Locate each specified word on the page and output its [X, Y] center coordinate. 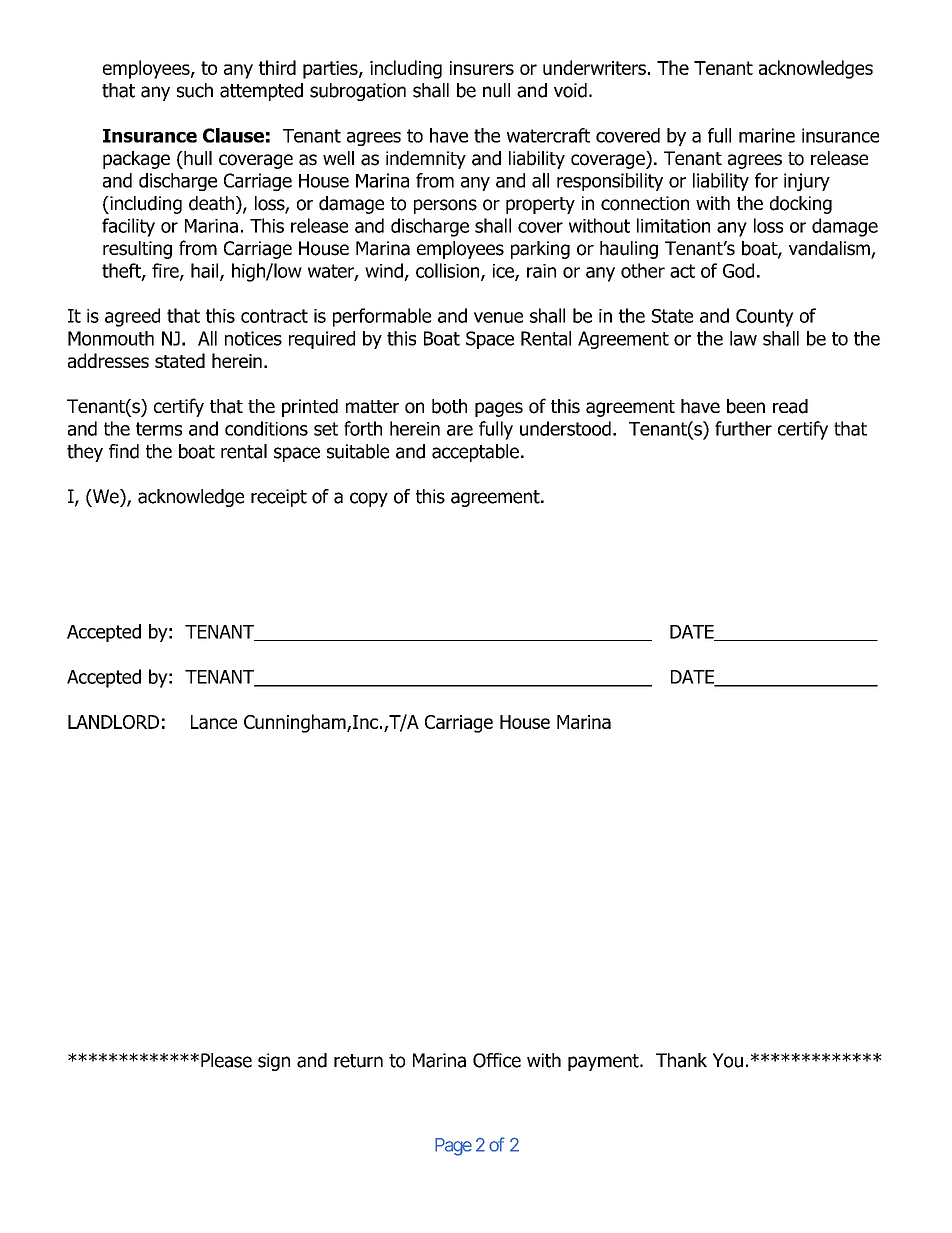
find [124, 451]
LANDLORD [113, 722]
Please [226, 1060]
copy [369, 499]
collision [449, 271]
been [746, 406]
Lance [214, 722]
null [496, 90]
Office [497, 1060]
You [728, 1060]
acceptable [475, 453]
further [743, 428]
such [195, 90]
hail [206, 271]
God [738, 270]
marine [767, 135]
